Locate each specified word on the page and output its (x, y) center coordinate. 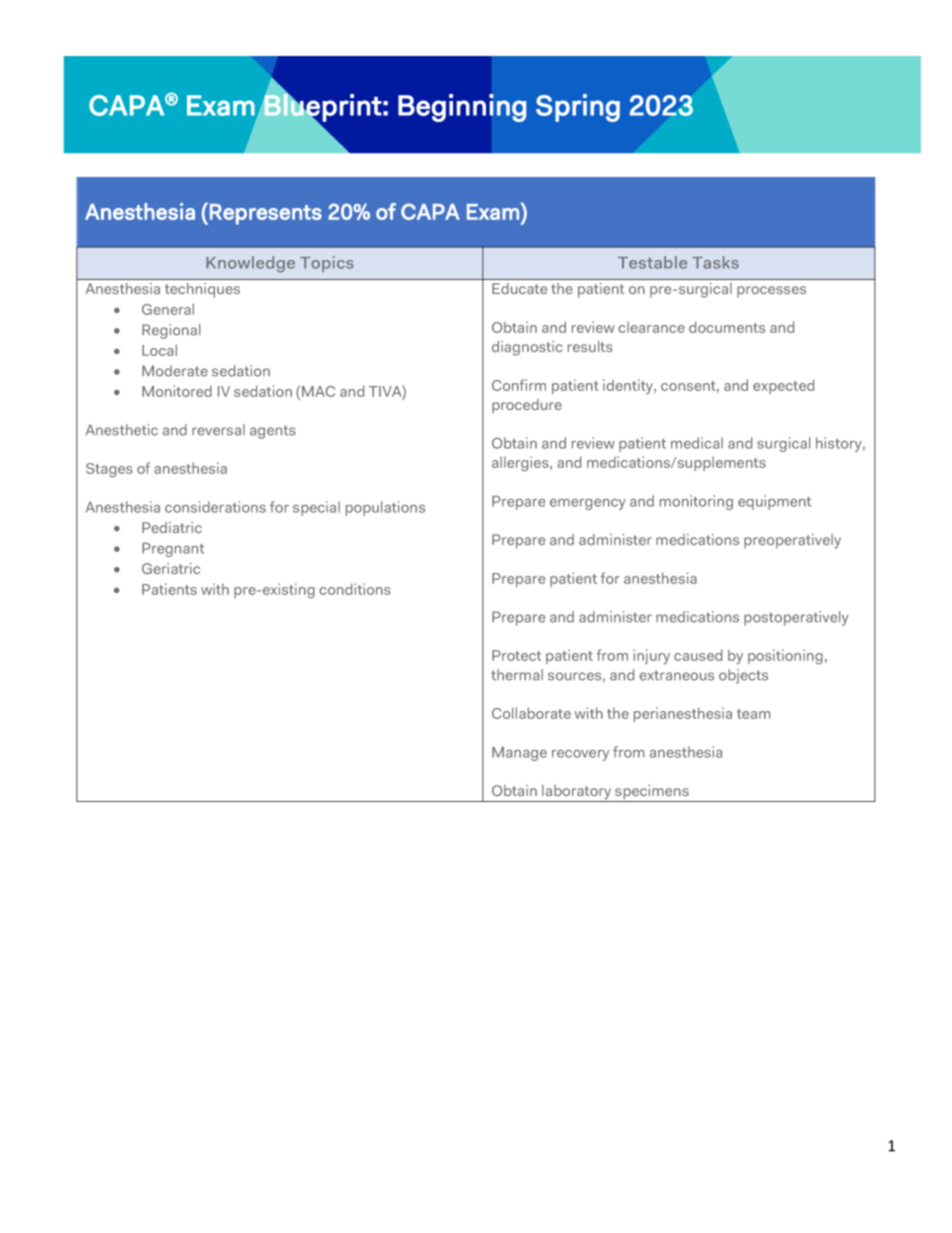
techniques (202, 290)
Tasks (715, 262)
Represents (266, 214)
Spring (578, 108)
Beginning (462, 108)
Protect (516, 655)
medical (697, 443)
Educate (519, 288)
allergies (521, 463)
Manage (519, 754)
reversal (218, 430)
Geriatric (171, 568)
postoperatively (796, 618)
